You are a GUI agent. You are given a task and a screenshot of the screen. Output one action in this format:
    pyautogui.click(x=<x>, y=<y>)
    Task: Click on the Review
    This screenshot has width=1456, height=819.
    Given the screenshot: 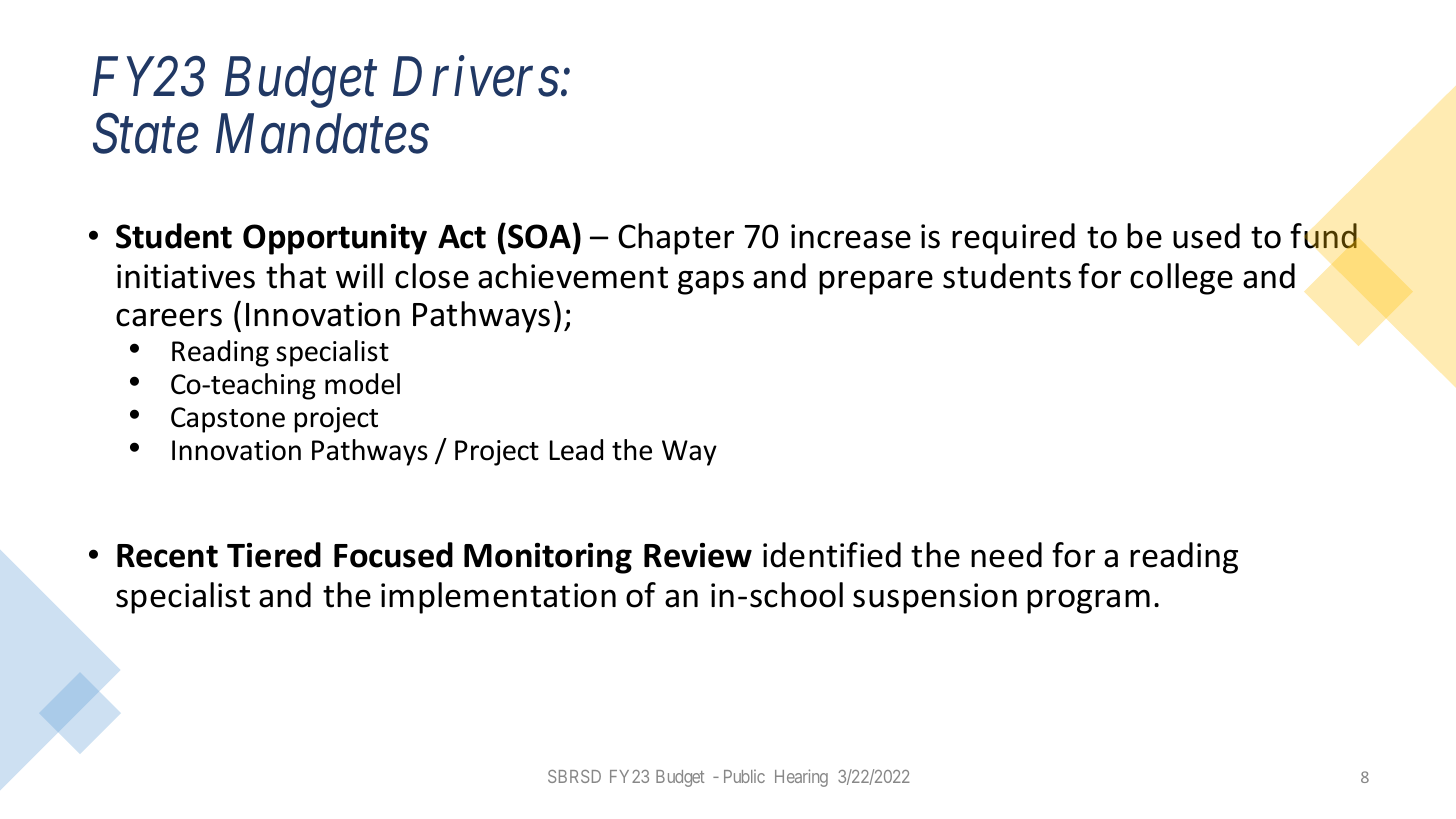 What is the action you would take?
    pyautogui.click(x=698, y=555)
